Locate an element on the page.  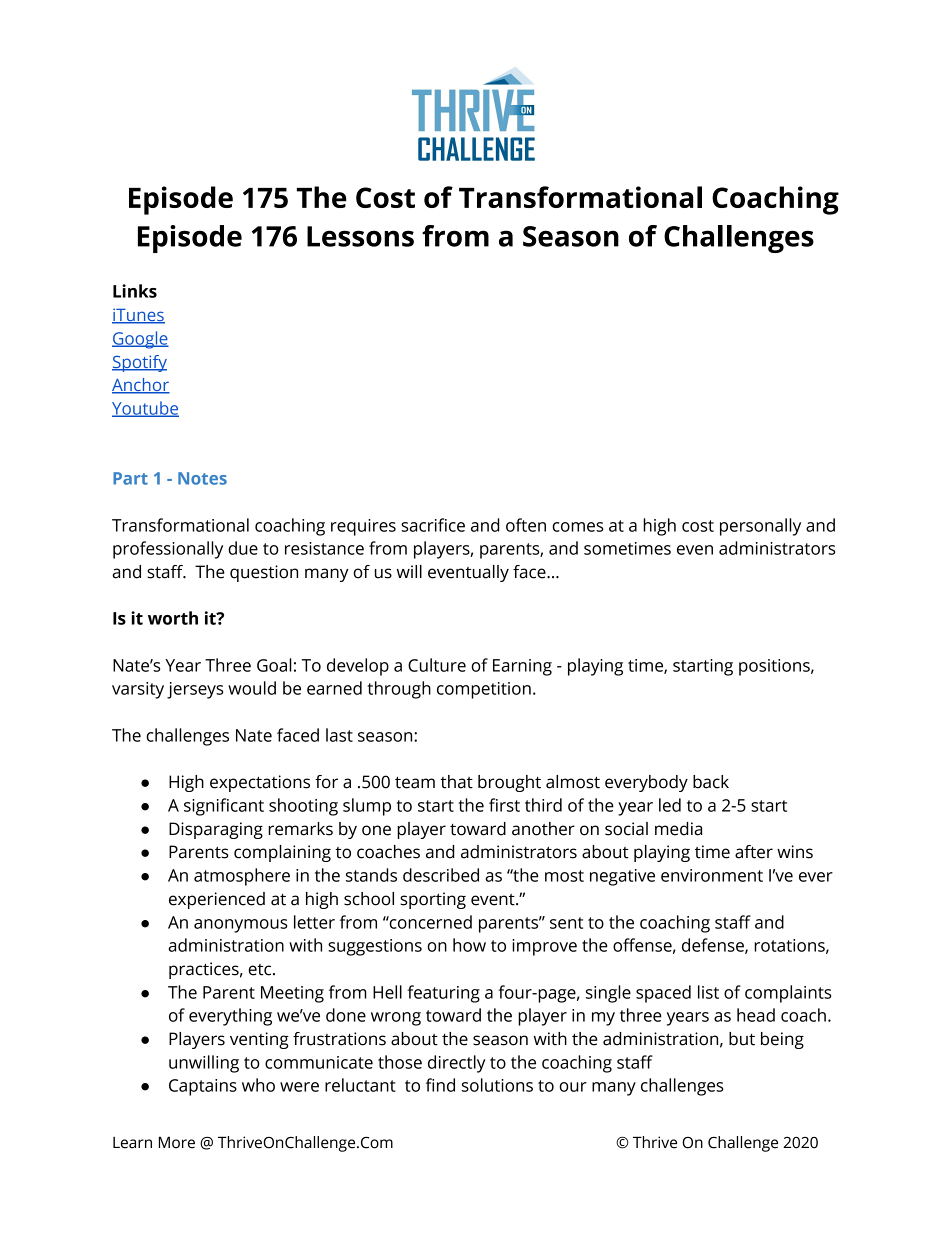
personally is located at coordinates (760, 527).
